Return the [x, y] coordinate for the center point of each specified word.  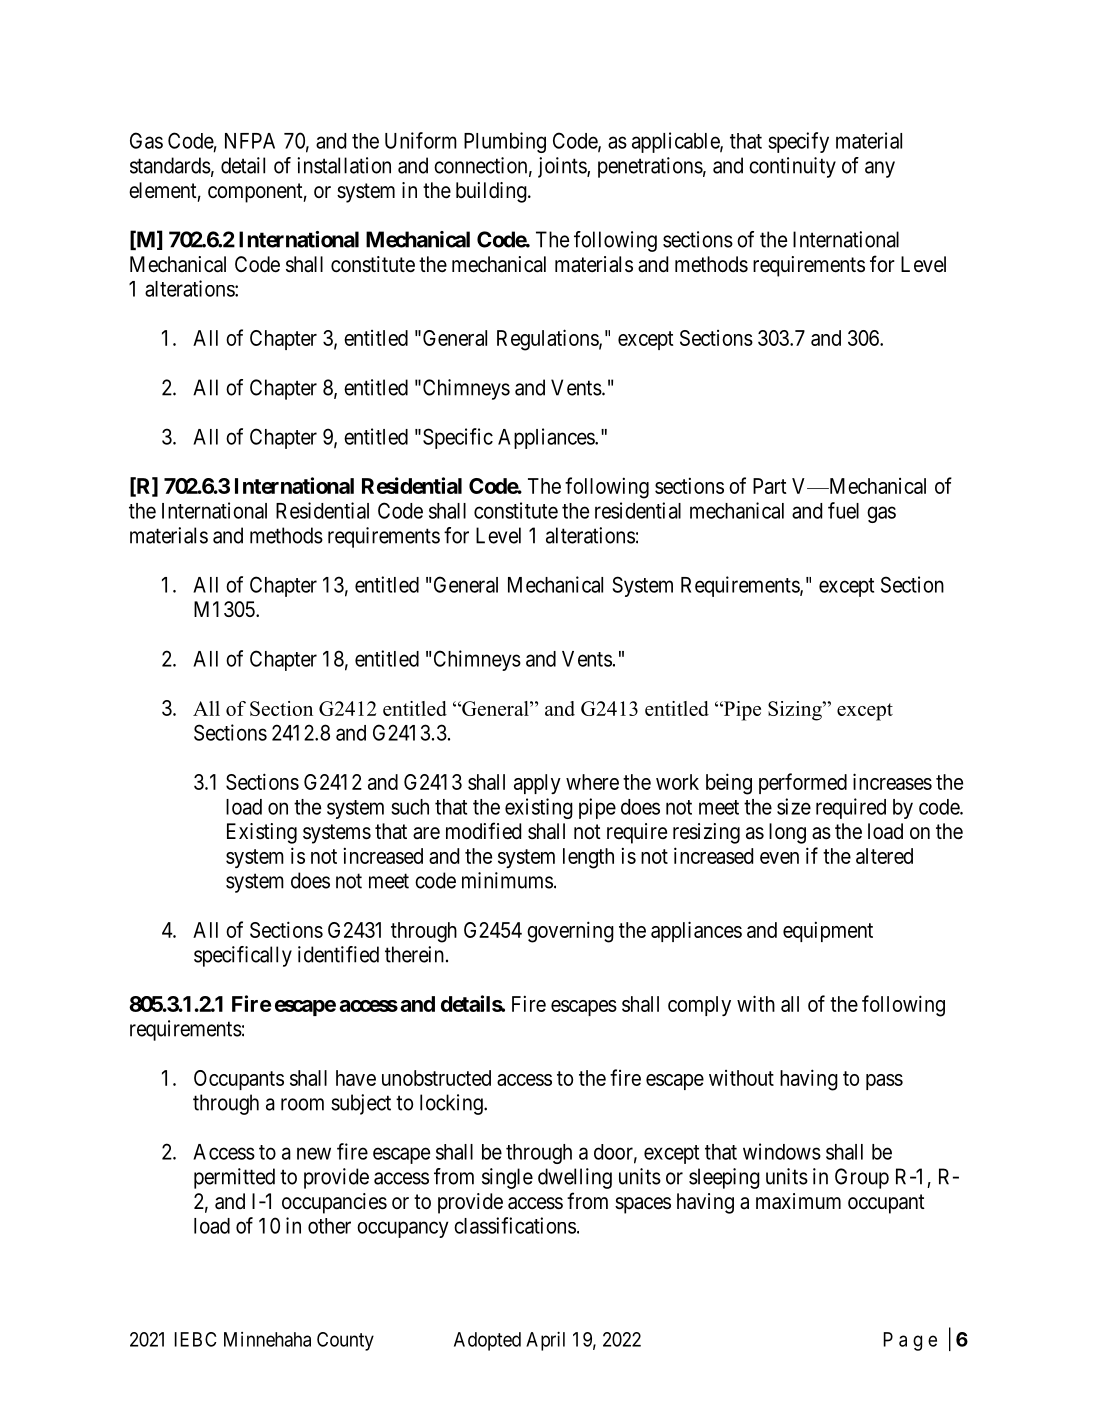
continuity [792, 167]
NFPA [250, 141]
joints [563, 167]
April [545, 1341]
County [345, 1341]
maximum [798, 1201]
